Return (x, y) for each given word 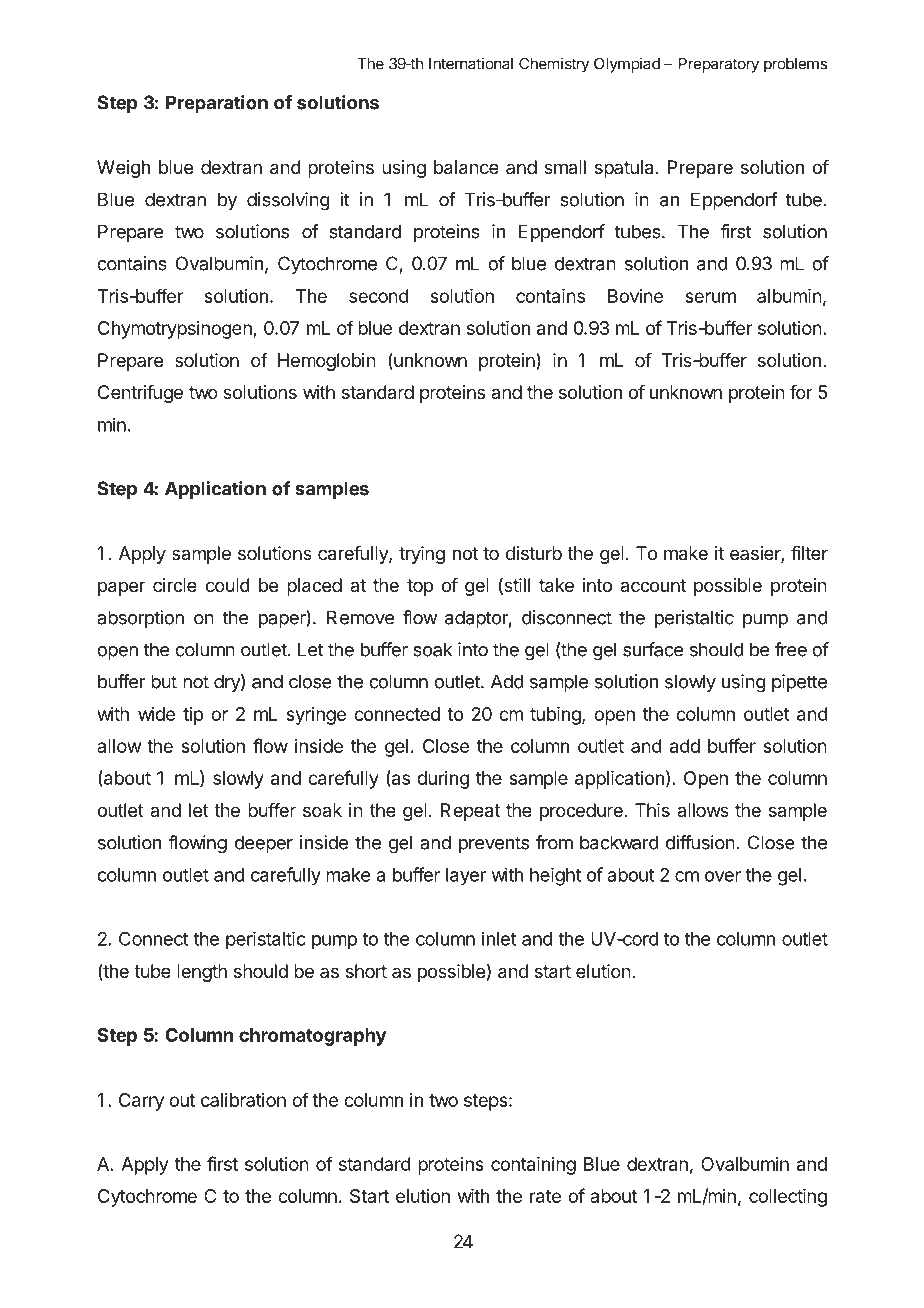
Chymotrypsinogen (176, 330)
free (791, 649)
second (379, 296)
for (801, 392)
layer (466, 876)
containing (533, 1166)
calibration (243, 1100)
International (471, 63)
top (420, 587)
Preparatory (719, 65)
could (228, 585)
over (723, 876)
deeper (264, 844)
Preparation (217, 104)
